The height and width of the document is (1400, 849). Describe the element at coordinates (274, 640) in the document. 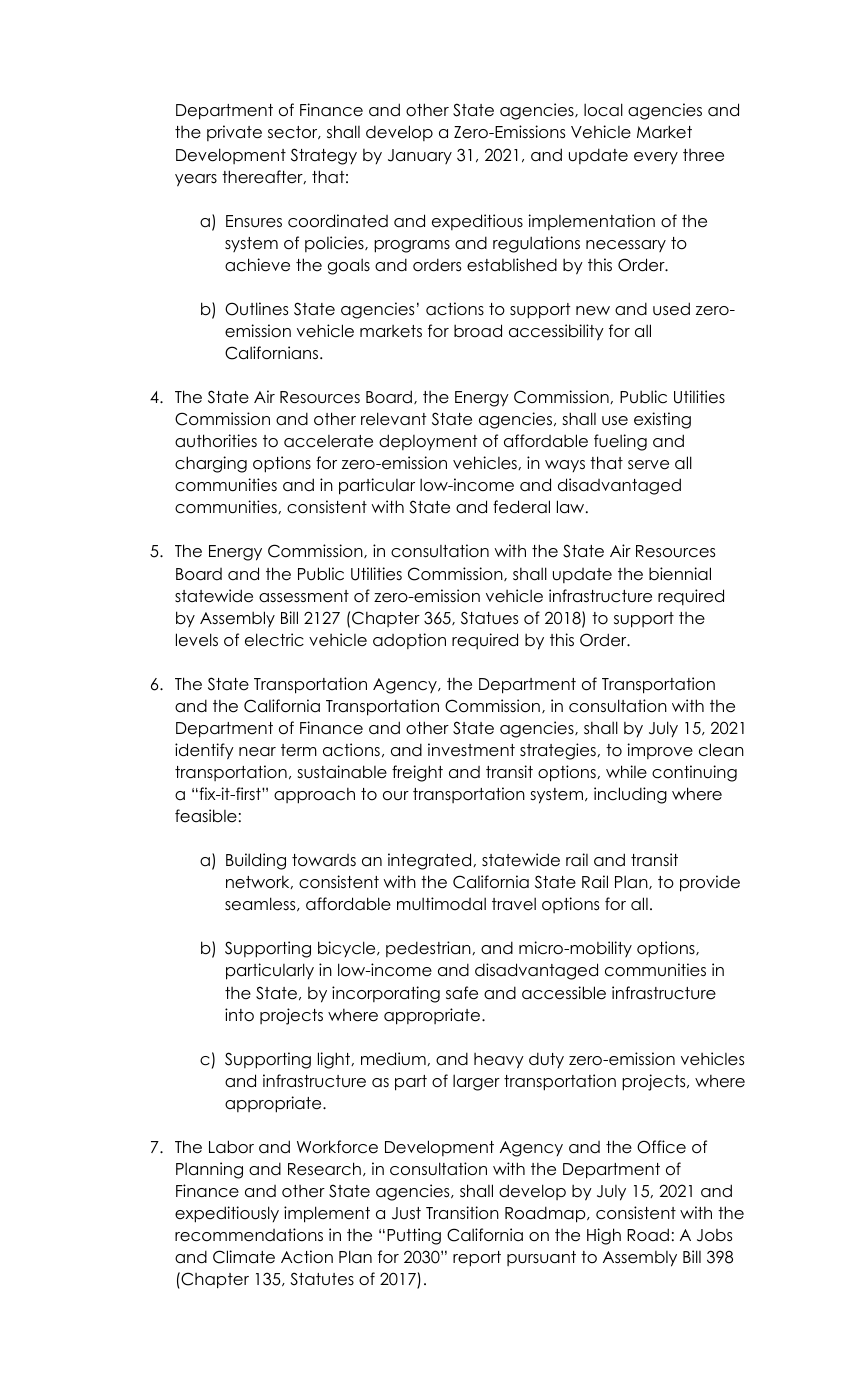

I see `electric` at that location.
